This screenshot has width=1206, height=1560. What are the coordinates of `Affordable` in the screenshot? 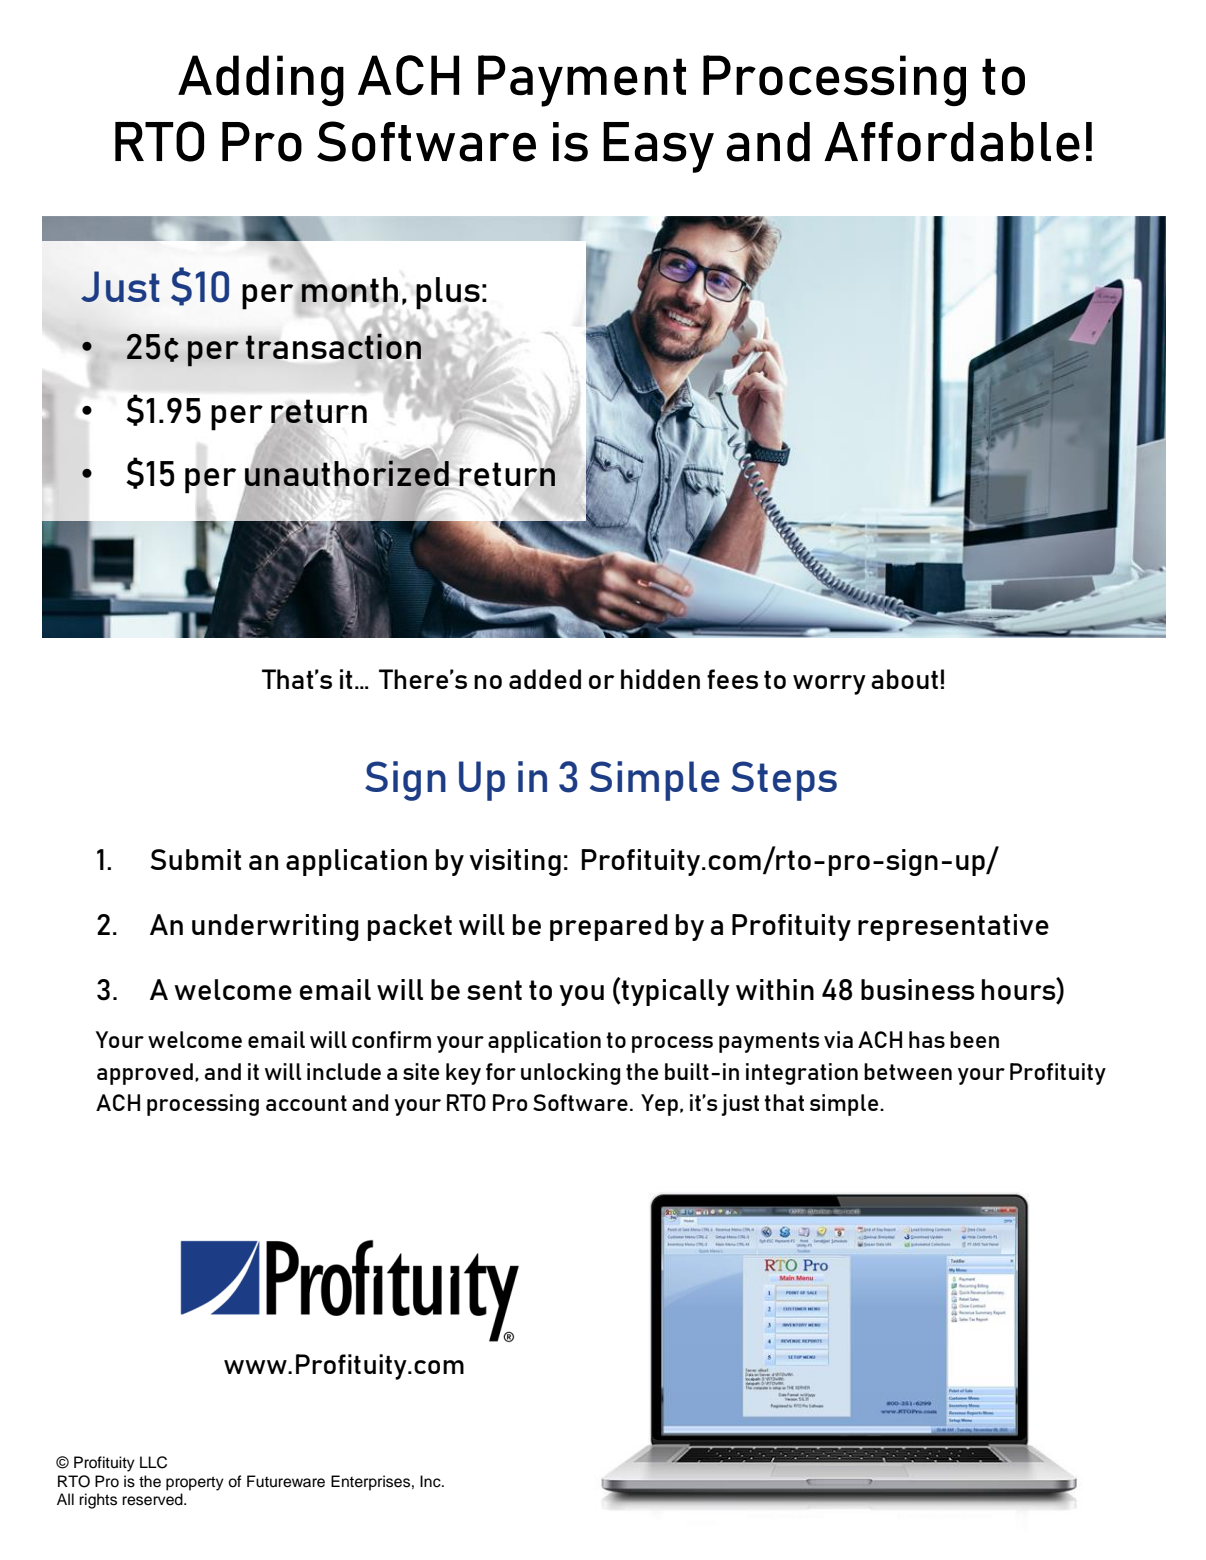 It's located at (952, 142).
